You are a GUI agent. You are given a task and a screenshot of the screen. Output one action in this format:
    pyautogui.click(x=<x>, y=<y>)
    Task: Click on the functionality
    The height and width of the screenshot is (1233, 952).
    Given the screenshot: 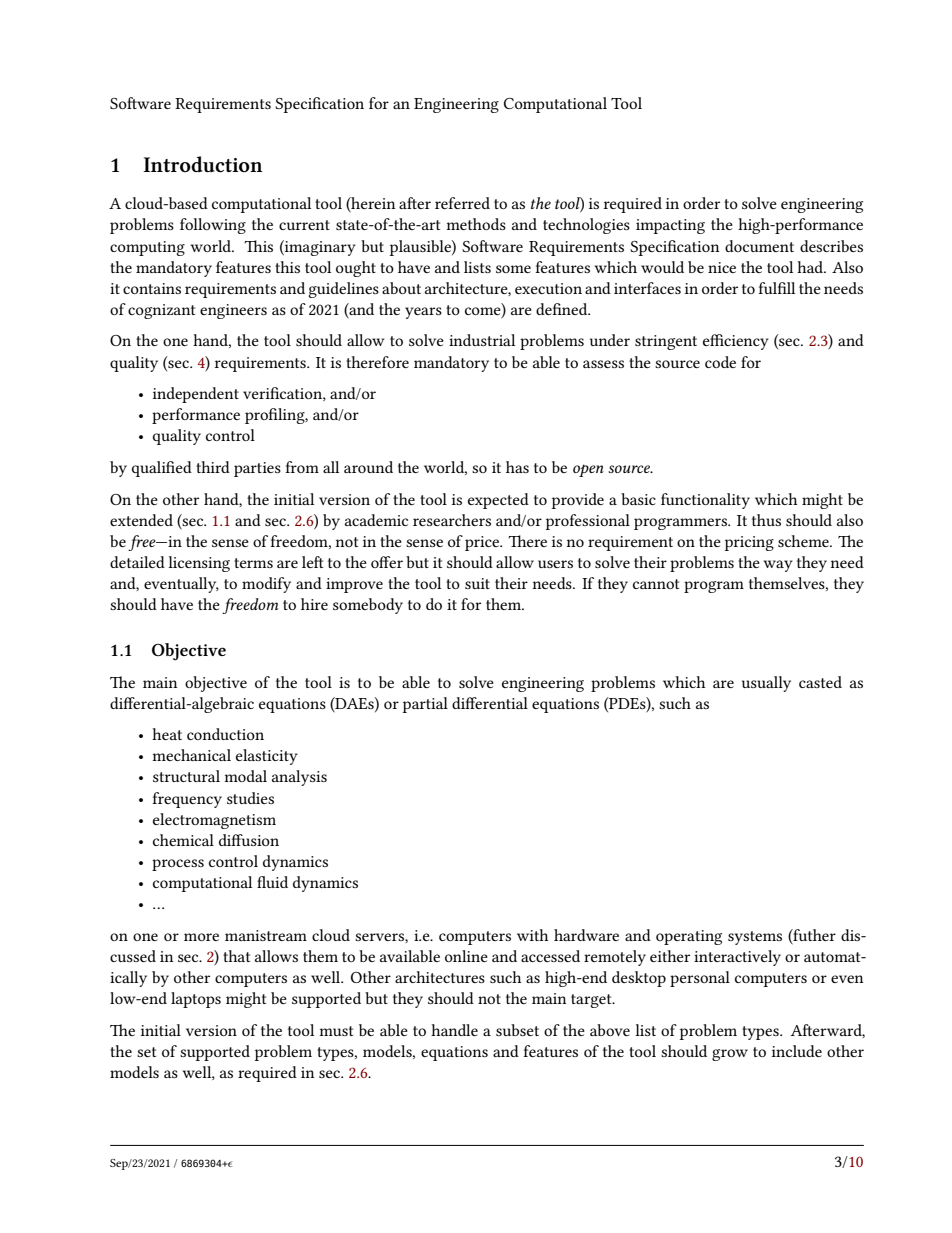 What is the action you would take?
    pyautogui.click(x=705, y=501)
